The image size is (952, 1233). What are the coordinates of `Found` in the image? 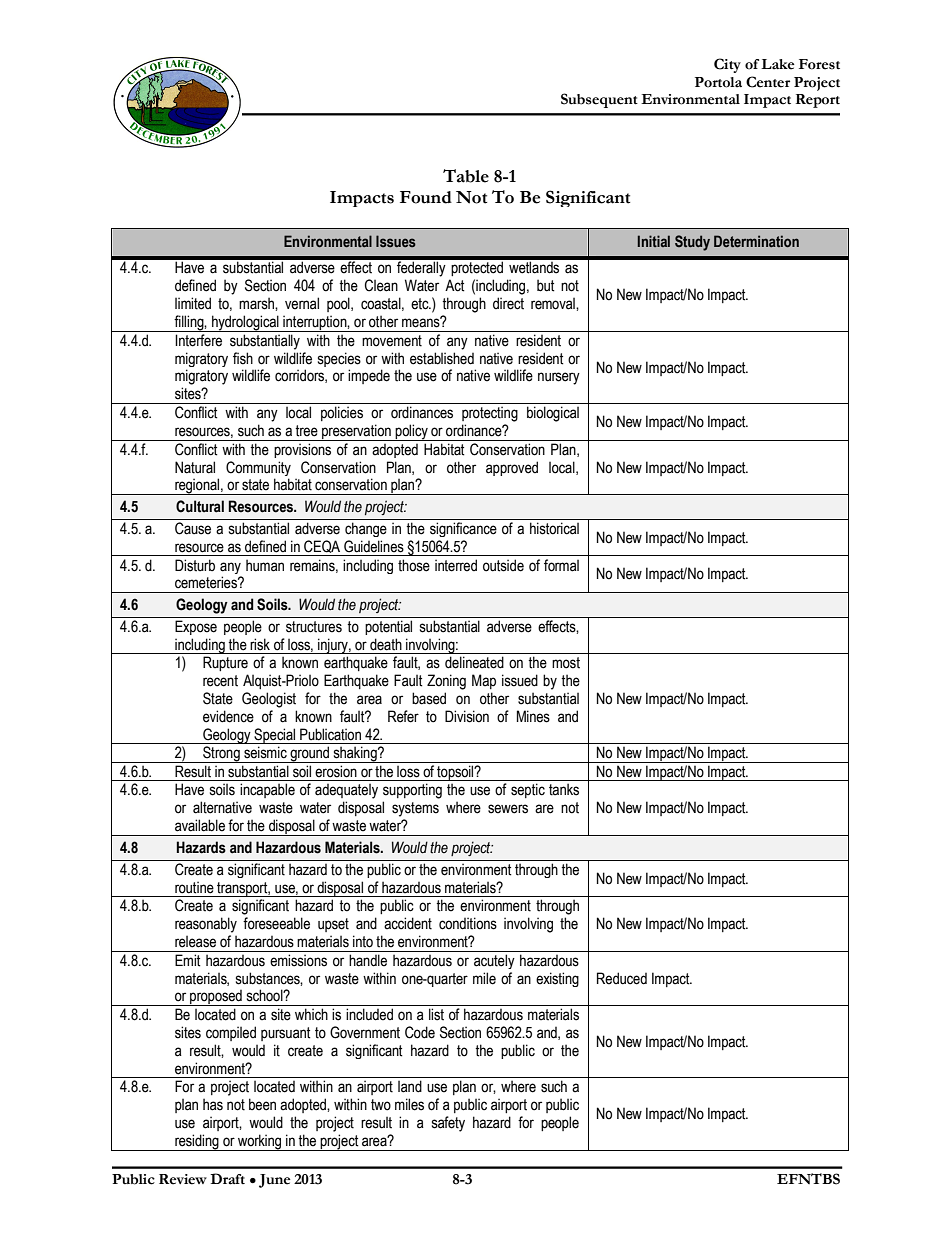 It's located at (426, 197).
